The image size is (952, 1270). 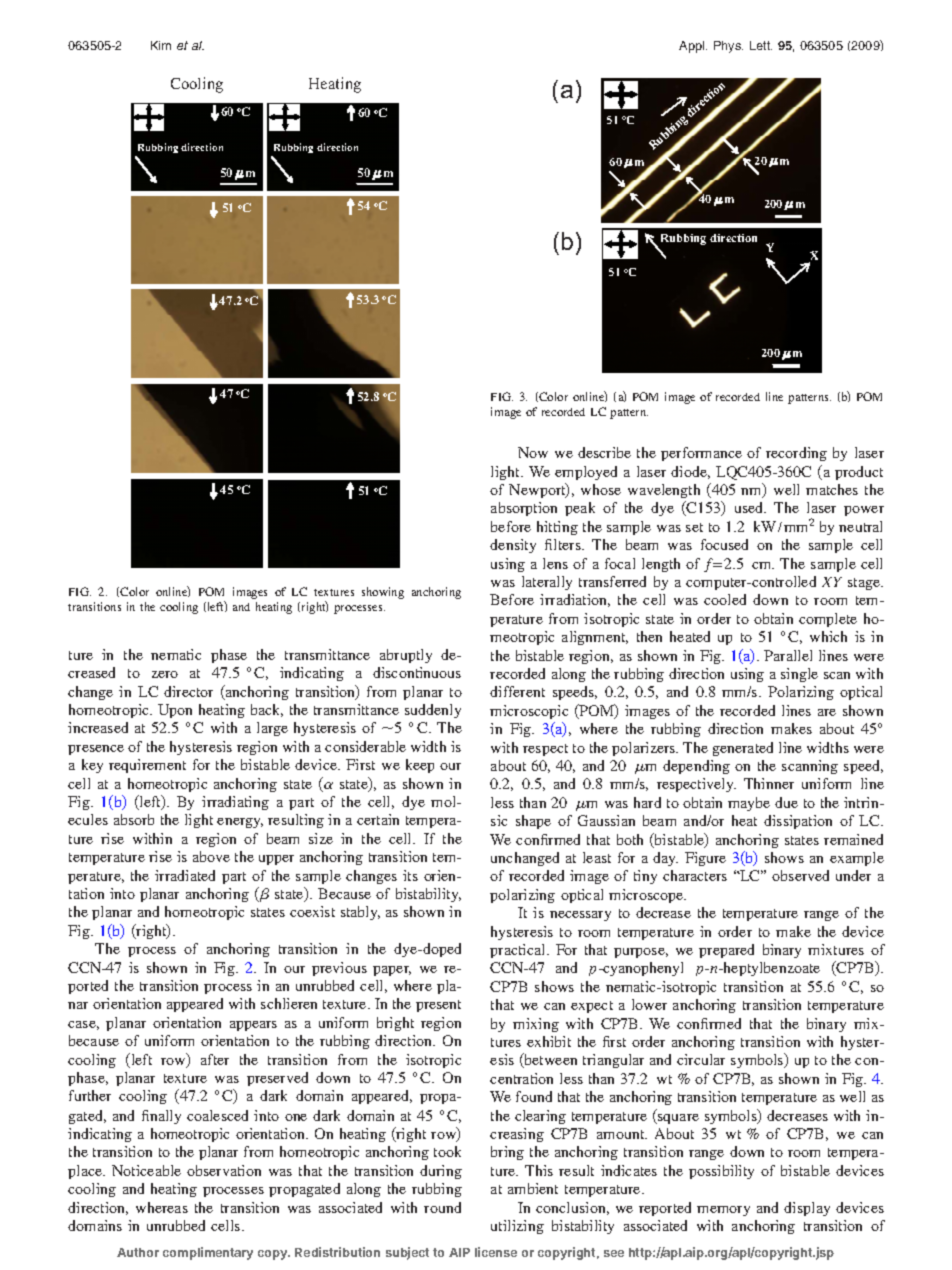 I want to click on recording, so click(x=796, y=454).
